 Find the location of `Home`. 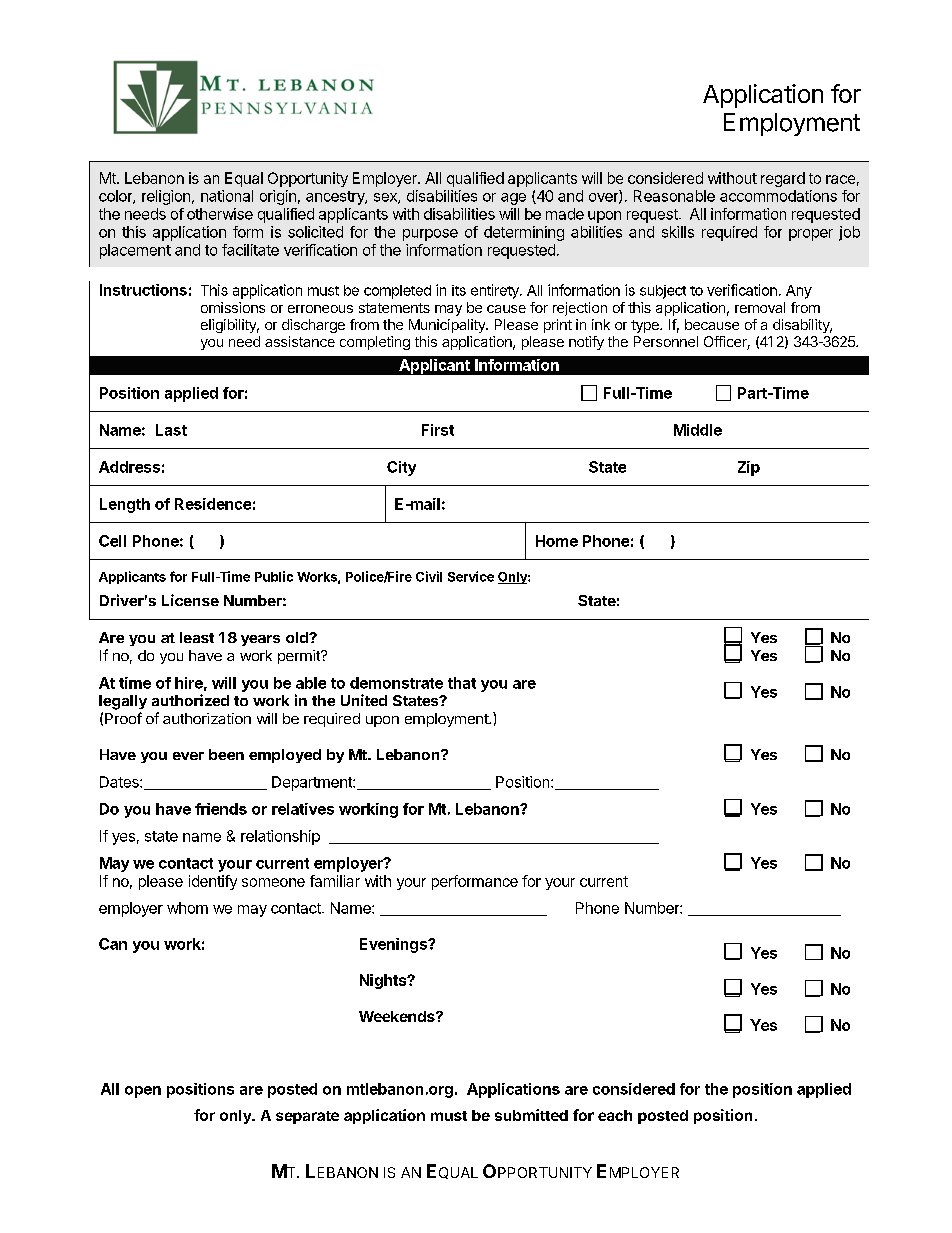

Home is located at coordinates (557, 541).
